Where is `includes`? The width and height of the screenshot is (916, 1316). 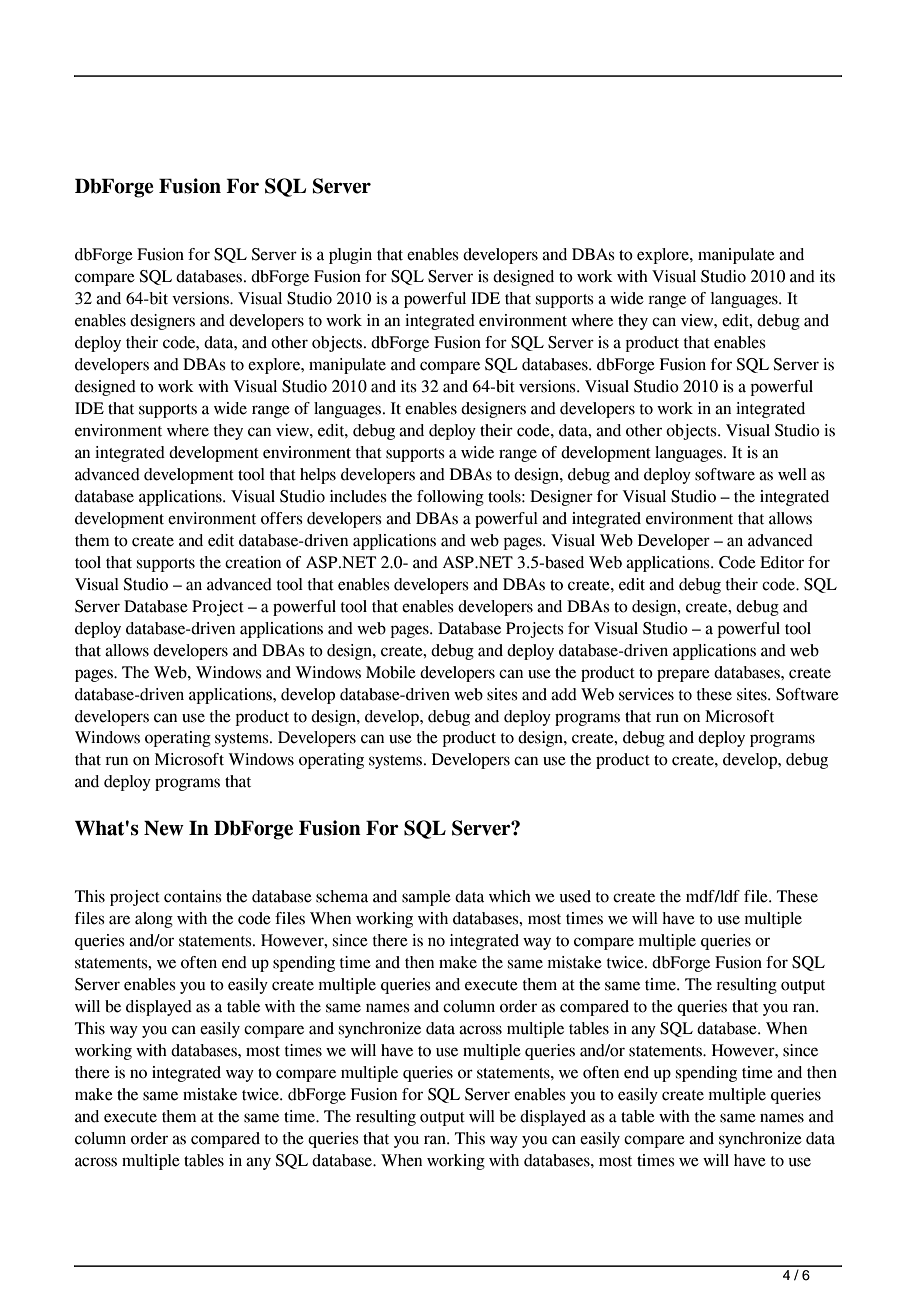 includes is located at coordinates (358, 496).
